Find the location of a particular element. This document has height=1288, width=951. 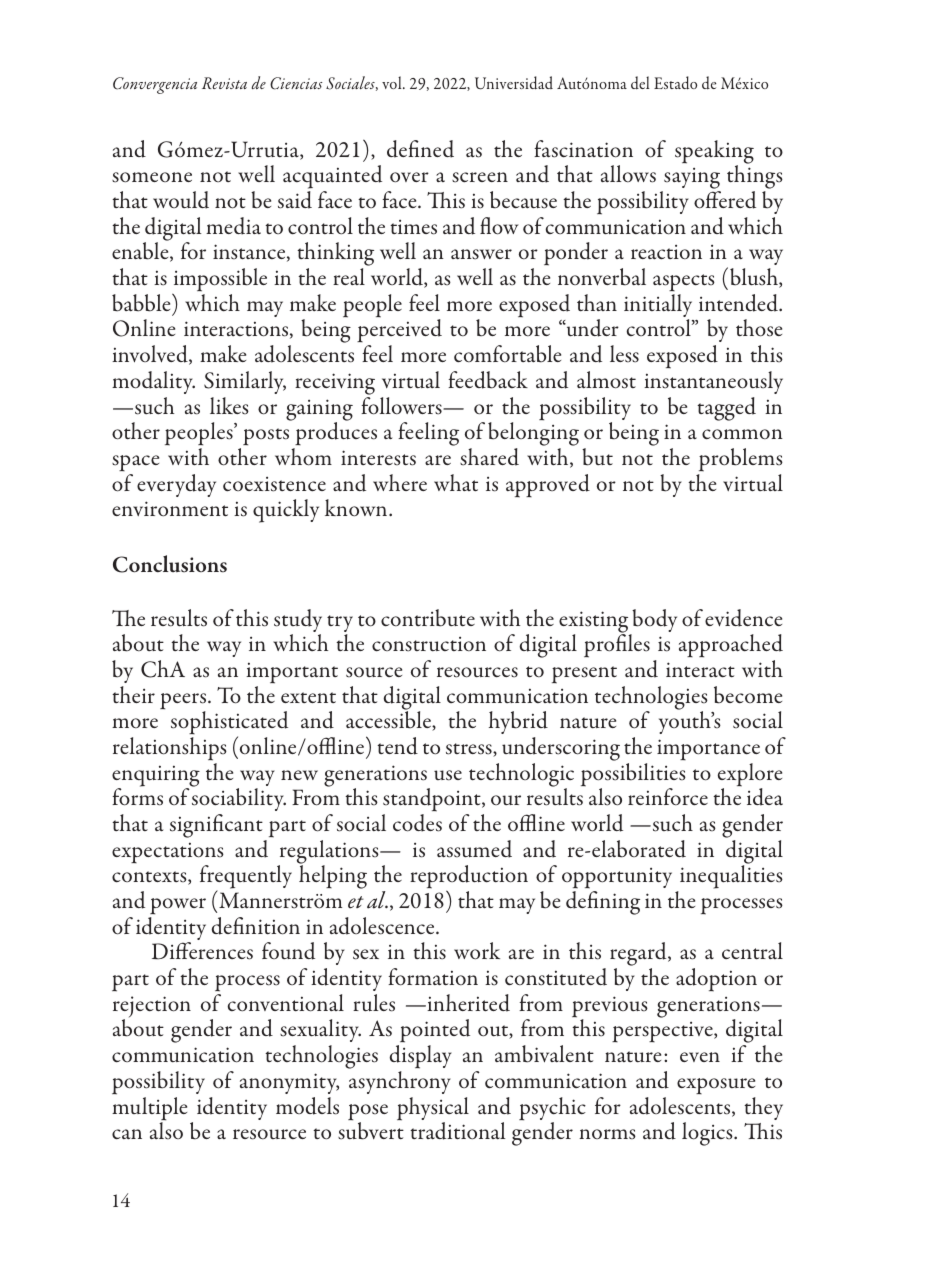

problems is located at coordinates (741, 460).
